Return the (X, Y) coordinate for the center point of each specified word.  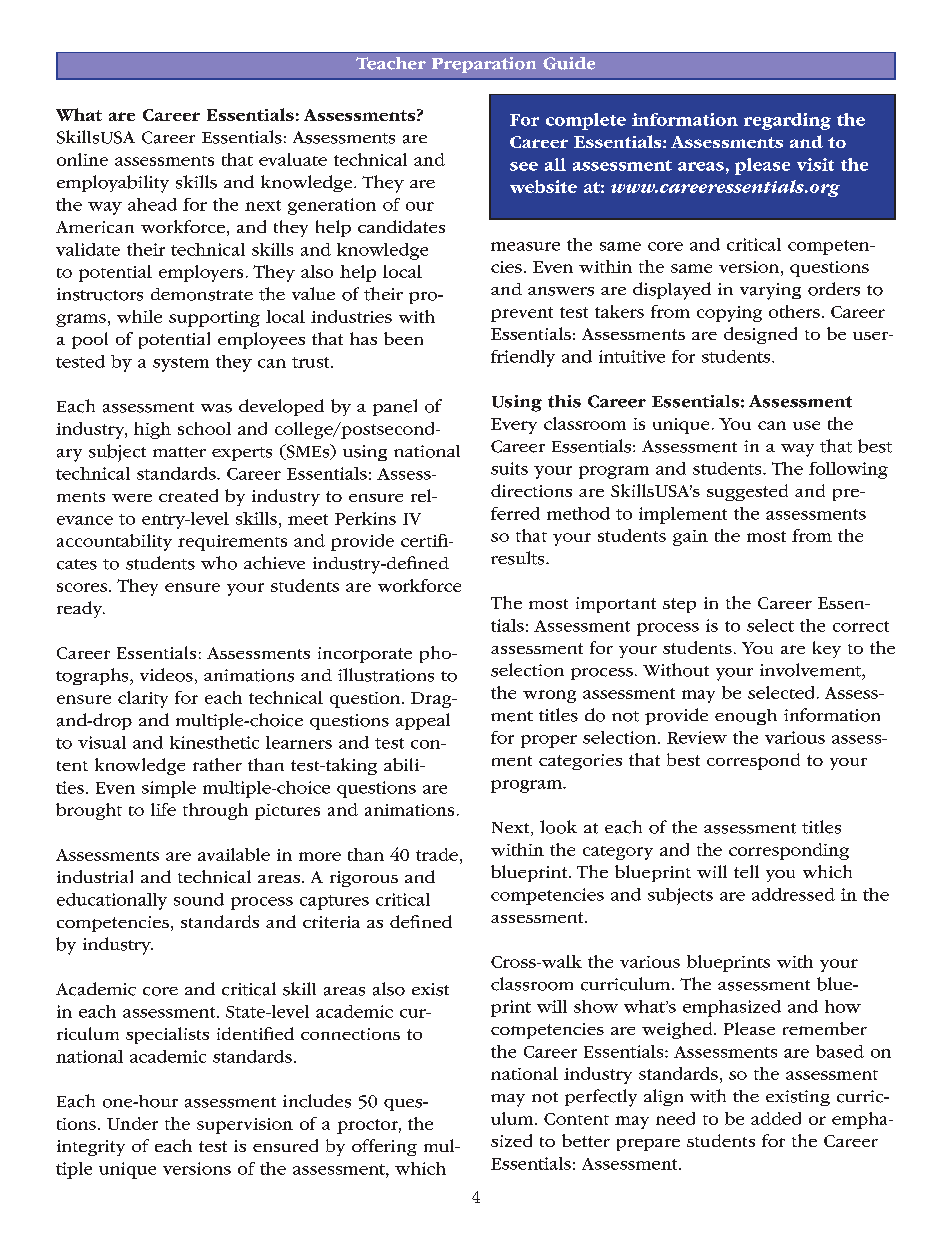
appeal (423, 721)
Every (514, 426)
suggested (747, 492)
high (152, 430)
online (82, 159)
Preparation (484, 65)
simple (169, 789)
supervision (245, 1126)
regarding (787, 121)
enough (746, 717)
